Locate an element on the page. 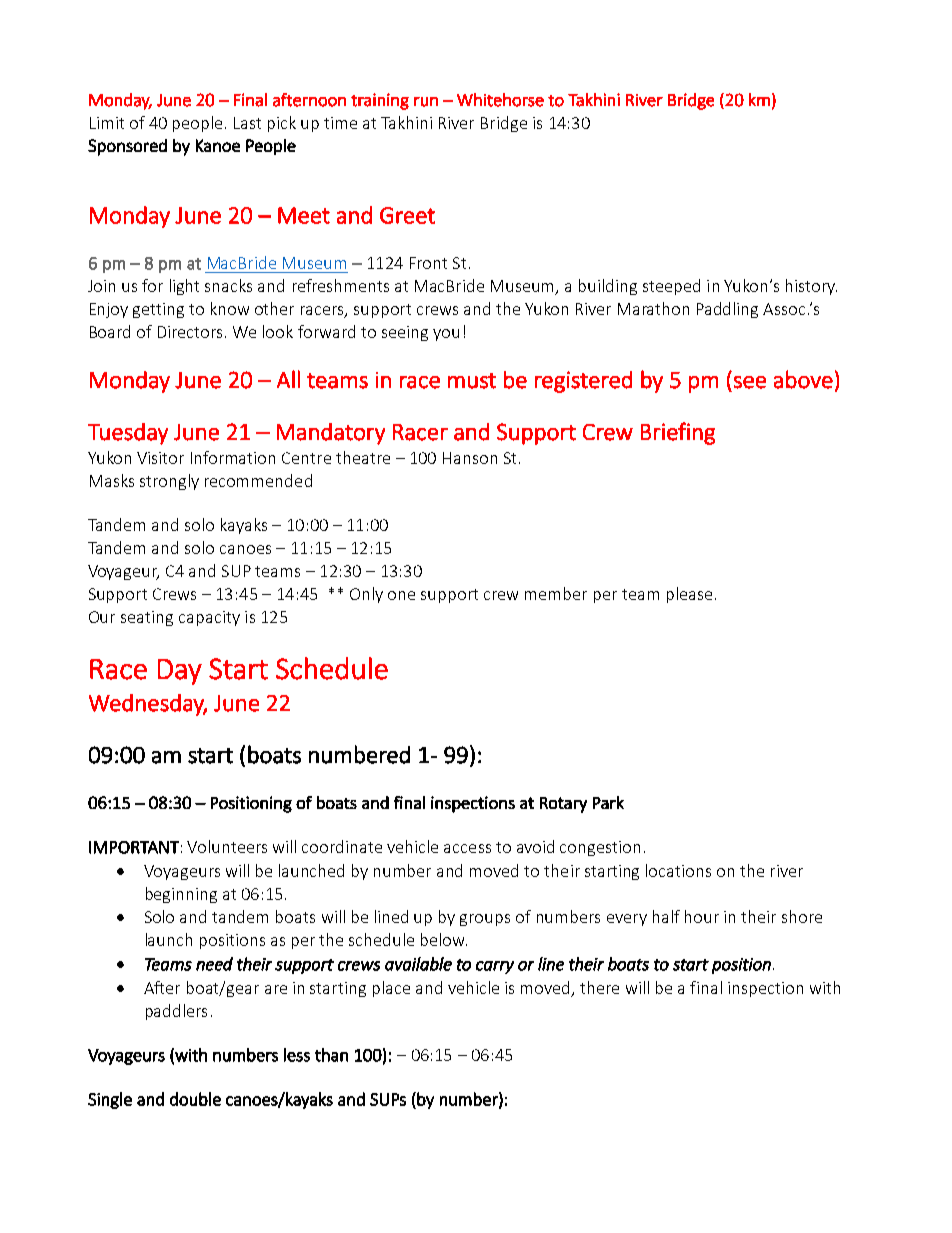  than is located at coordinates (331, 1055).
